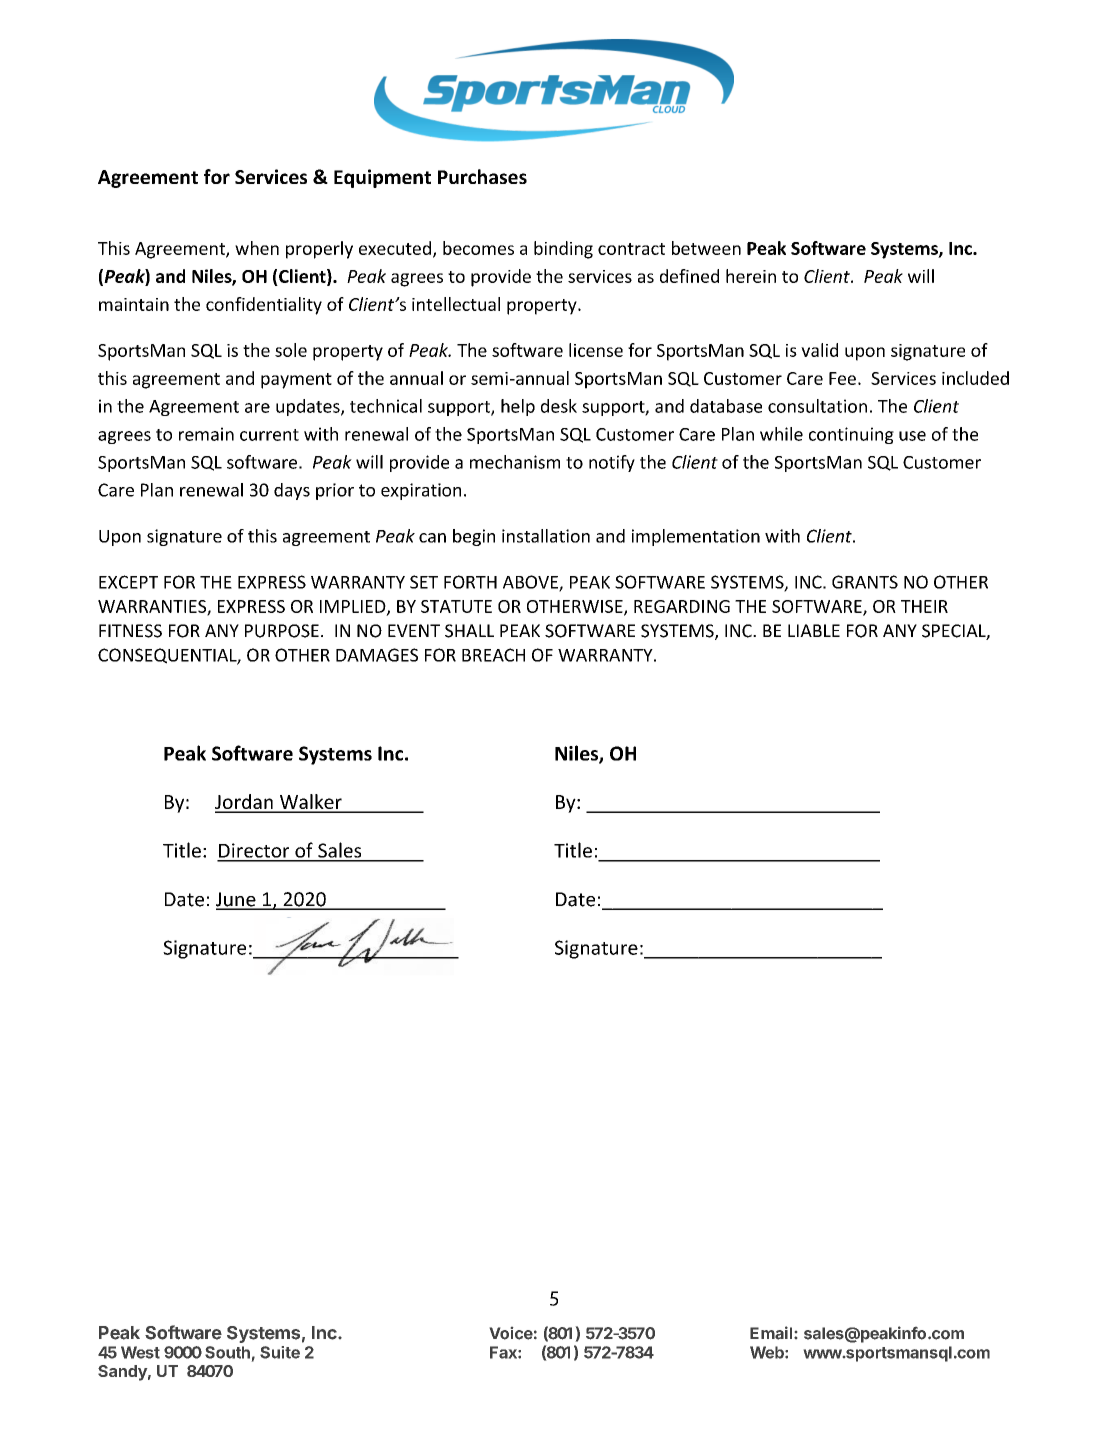 The image size is (1108, 1433). What do you see at coordinates (563, 250) in the image?
I see `binding` at bounding box center [563, 250].
